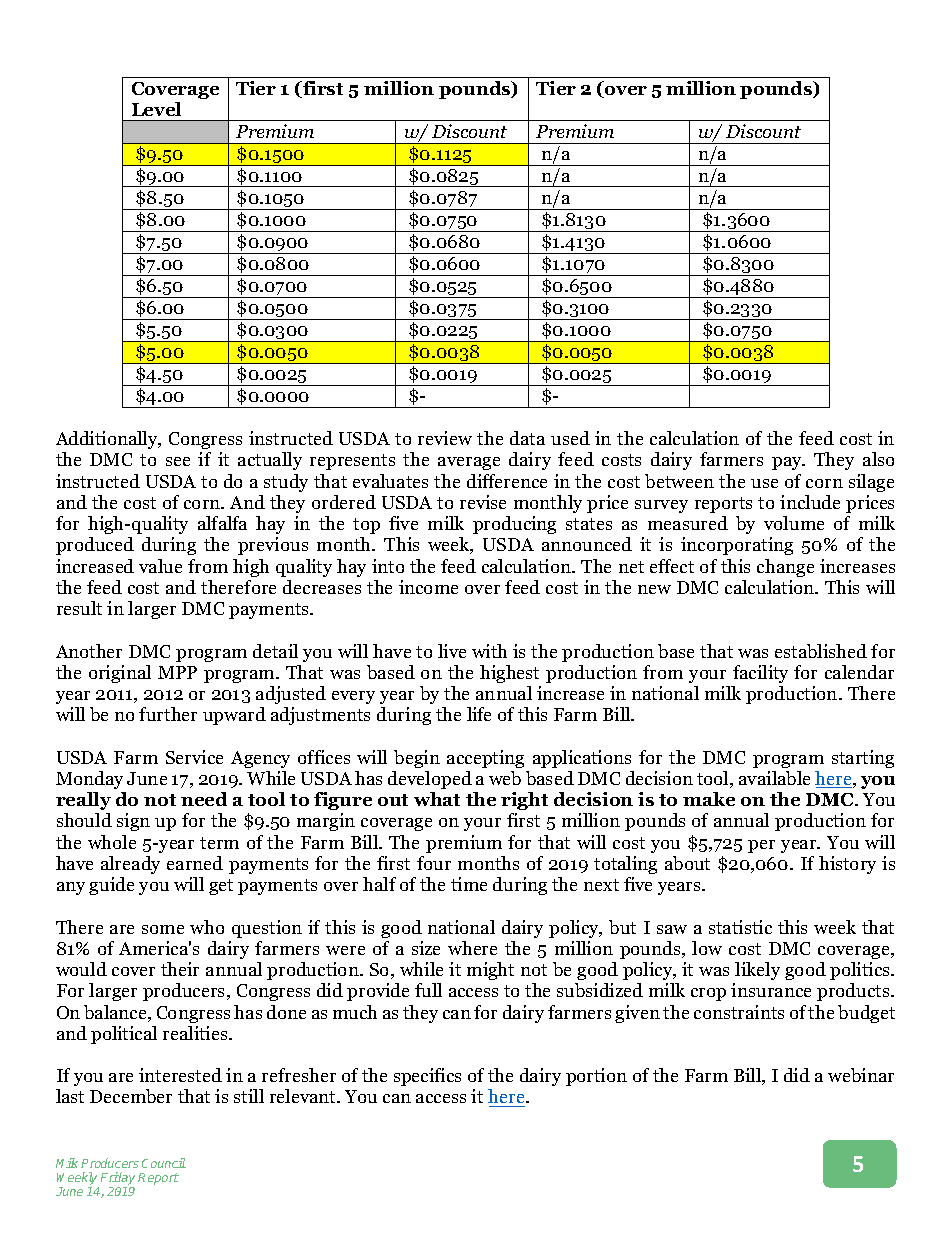  Describe the element at coordinates (878, 459) in the screenshot. I see `also` at that location.
